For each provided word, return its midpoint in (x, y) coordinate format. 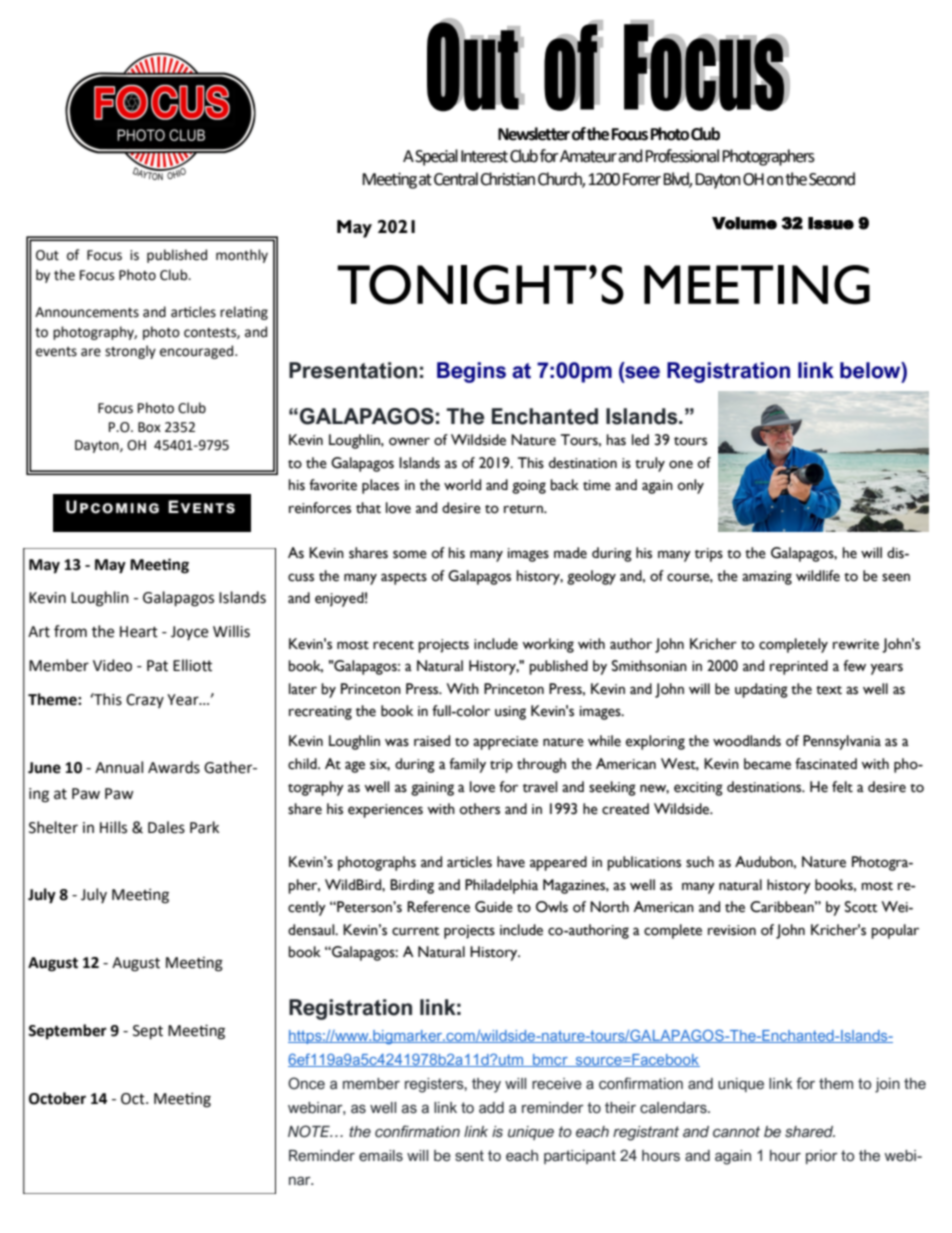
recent (393, 645)
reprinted (799, 667)
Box (149, 427)
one (681, 464)
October (57, 1098)
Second (832, 179)
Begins (471, 372)
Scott (861, 907)
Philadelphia (501, 886)
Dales (166, 827)
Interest (484, 156)
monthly (242, 256)
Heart (139, 632)
